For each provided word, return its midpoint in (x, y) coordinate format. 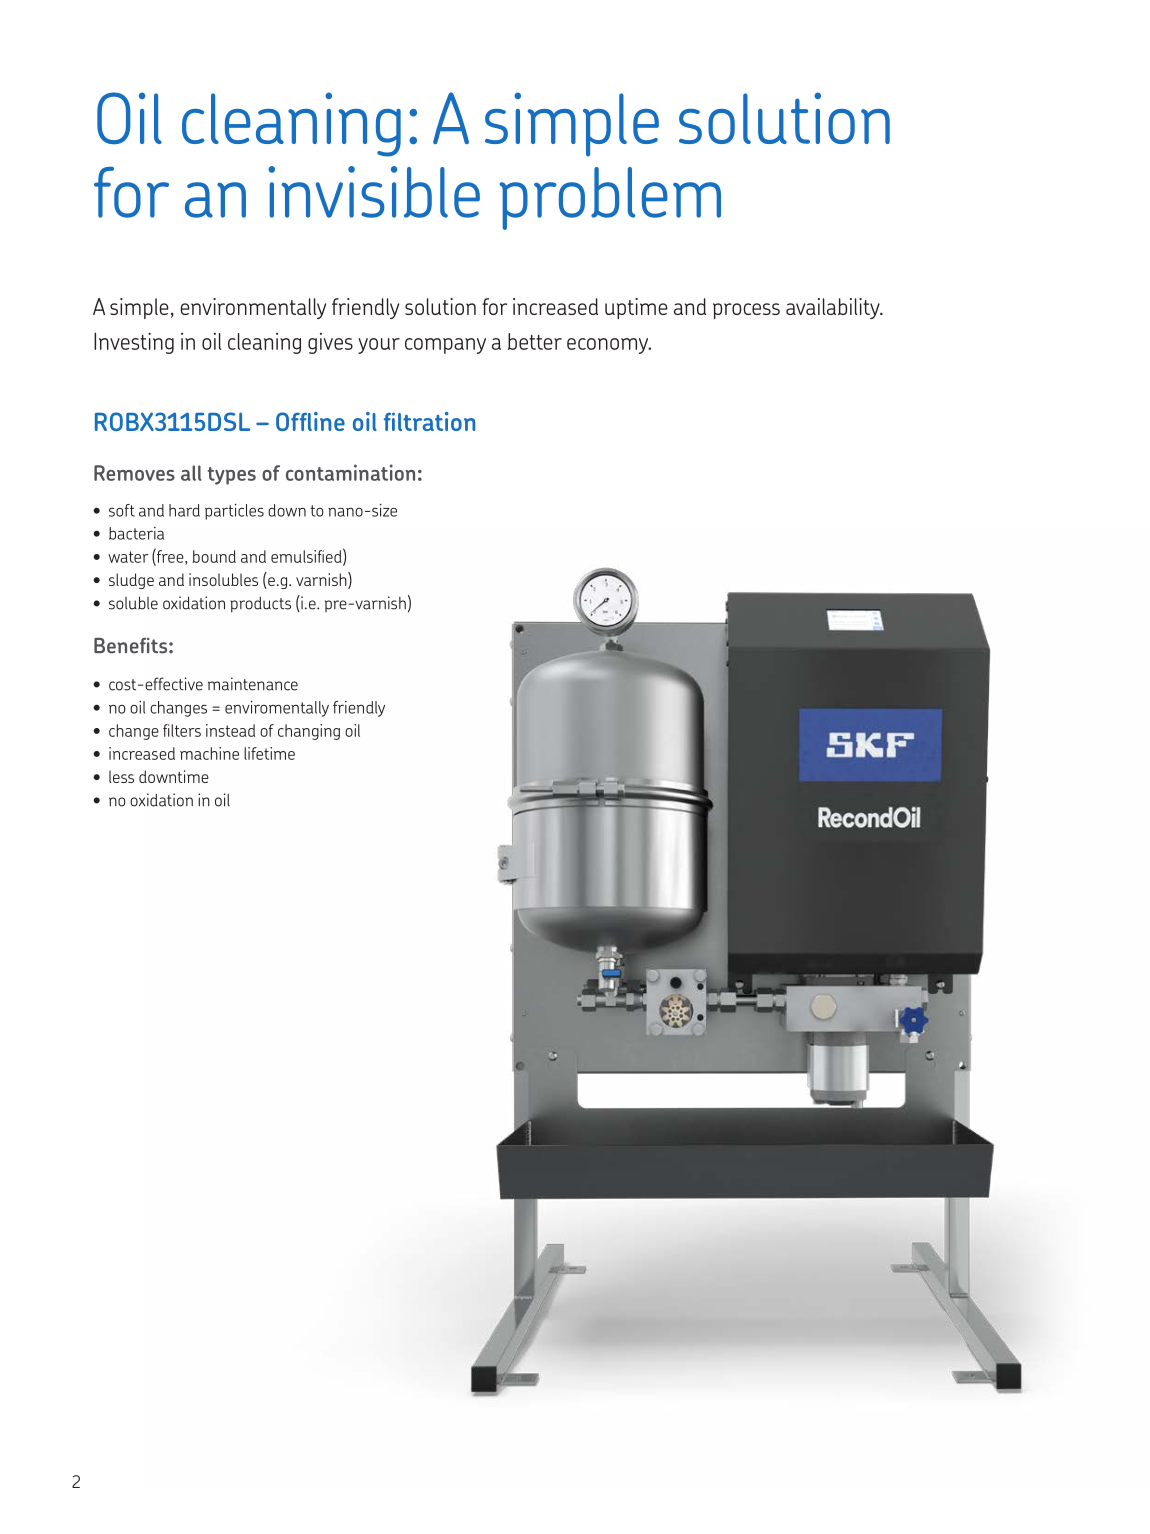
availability (834, 308)
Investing (134, 343)
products (260, 605)
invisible (374, 192)
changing (309, 732)
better (535, 341)
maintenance (253, 684)
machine (209, 753)
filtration (429, 421)
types (231, 476)
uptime (636, 308)
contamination (350, 472)
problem (610, 198)
